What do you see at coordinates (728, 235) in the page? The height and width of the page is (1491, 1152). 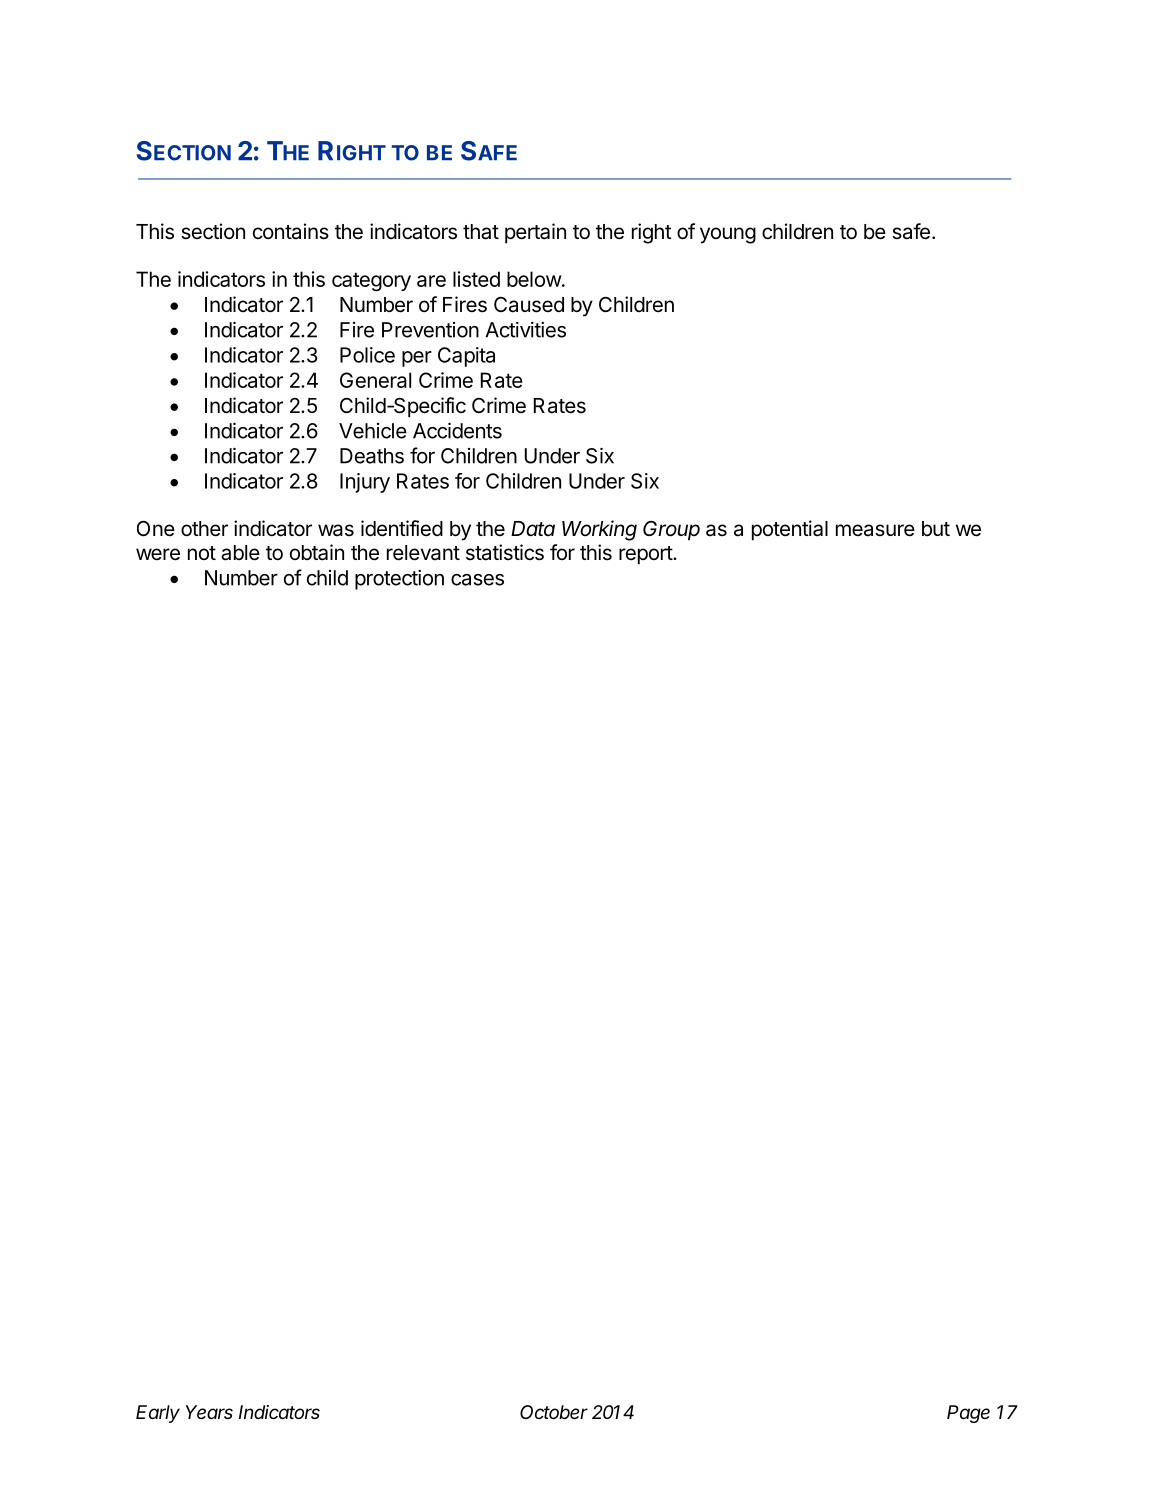 I see `young` at bounding box center [728, 235].
